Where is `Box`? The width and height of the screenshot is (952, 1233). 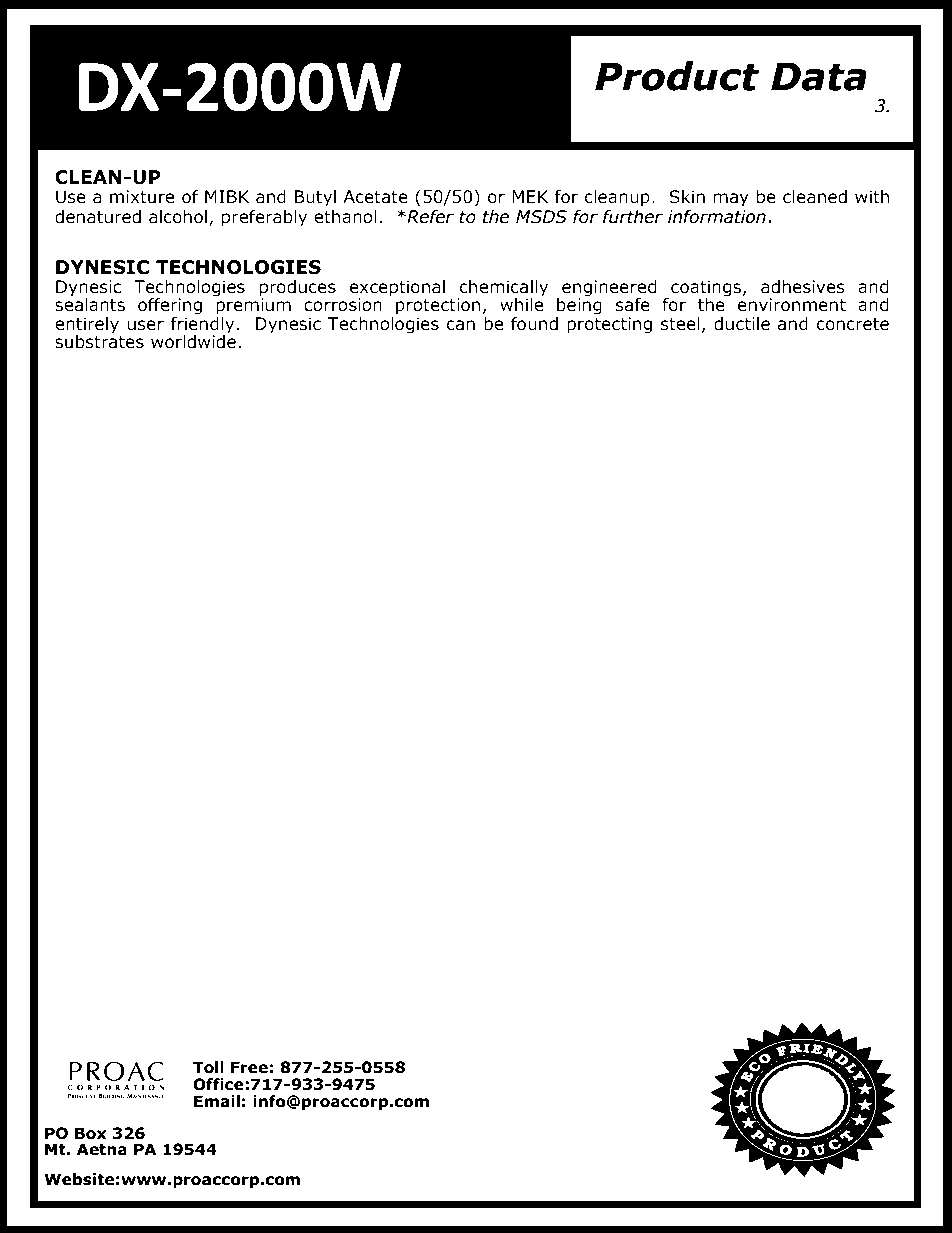 Box is located at coordinates (91, 1133).
